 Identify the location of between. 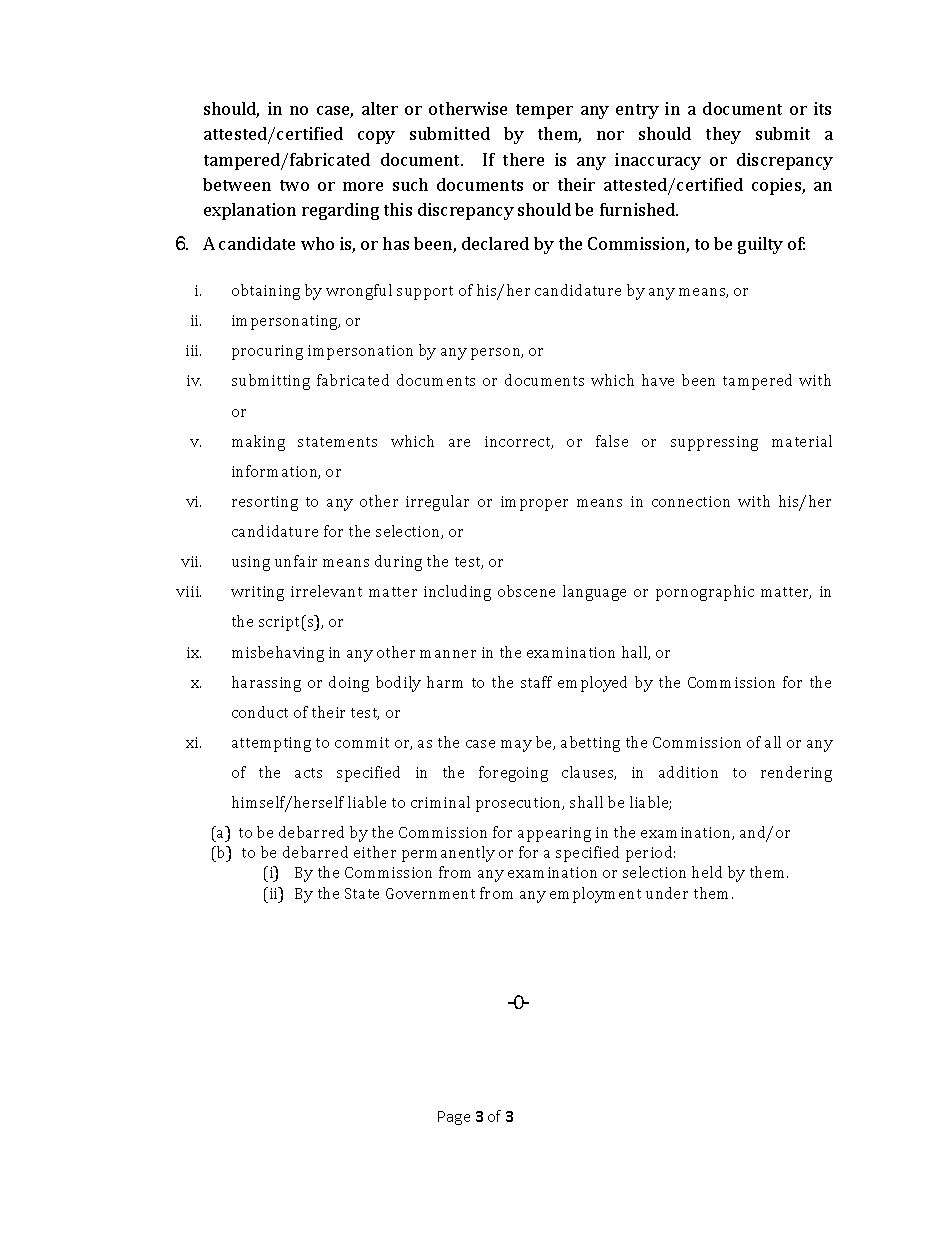
(237, 184).
